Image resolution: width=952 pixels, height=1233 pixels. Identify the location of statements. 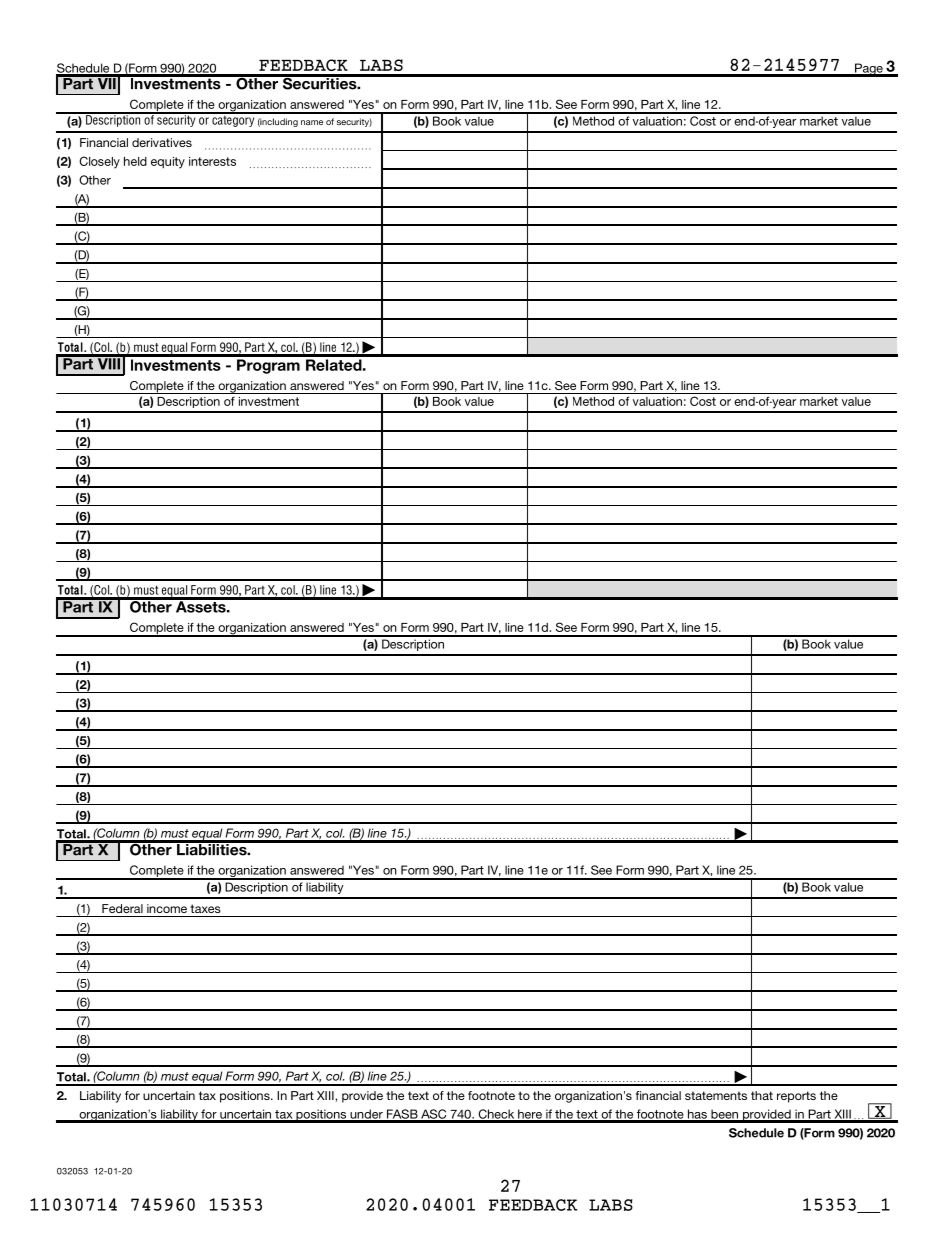
(716, 1095).
